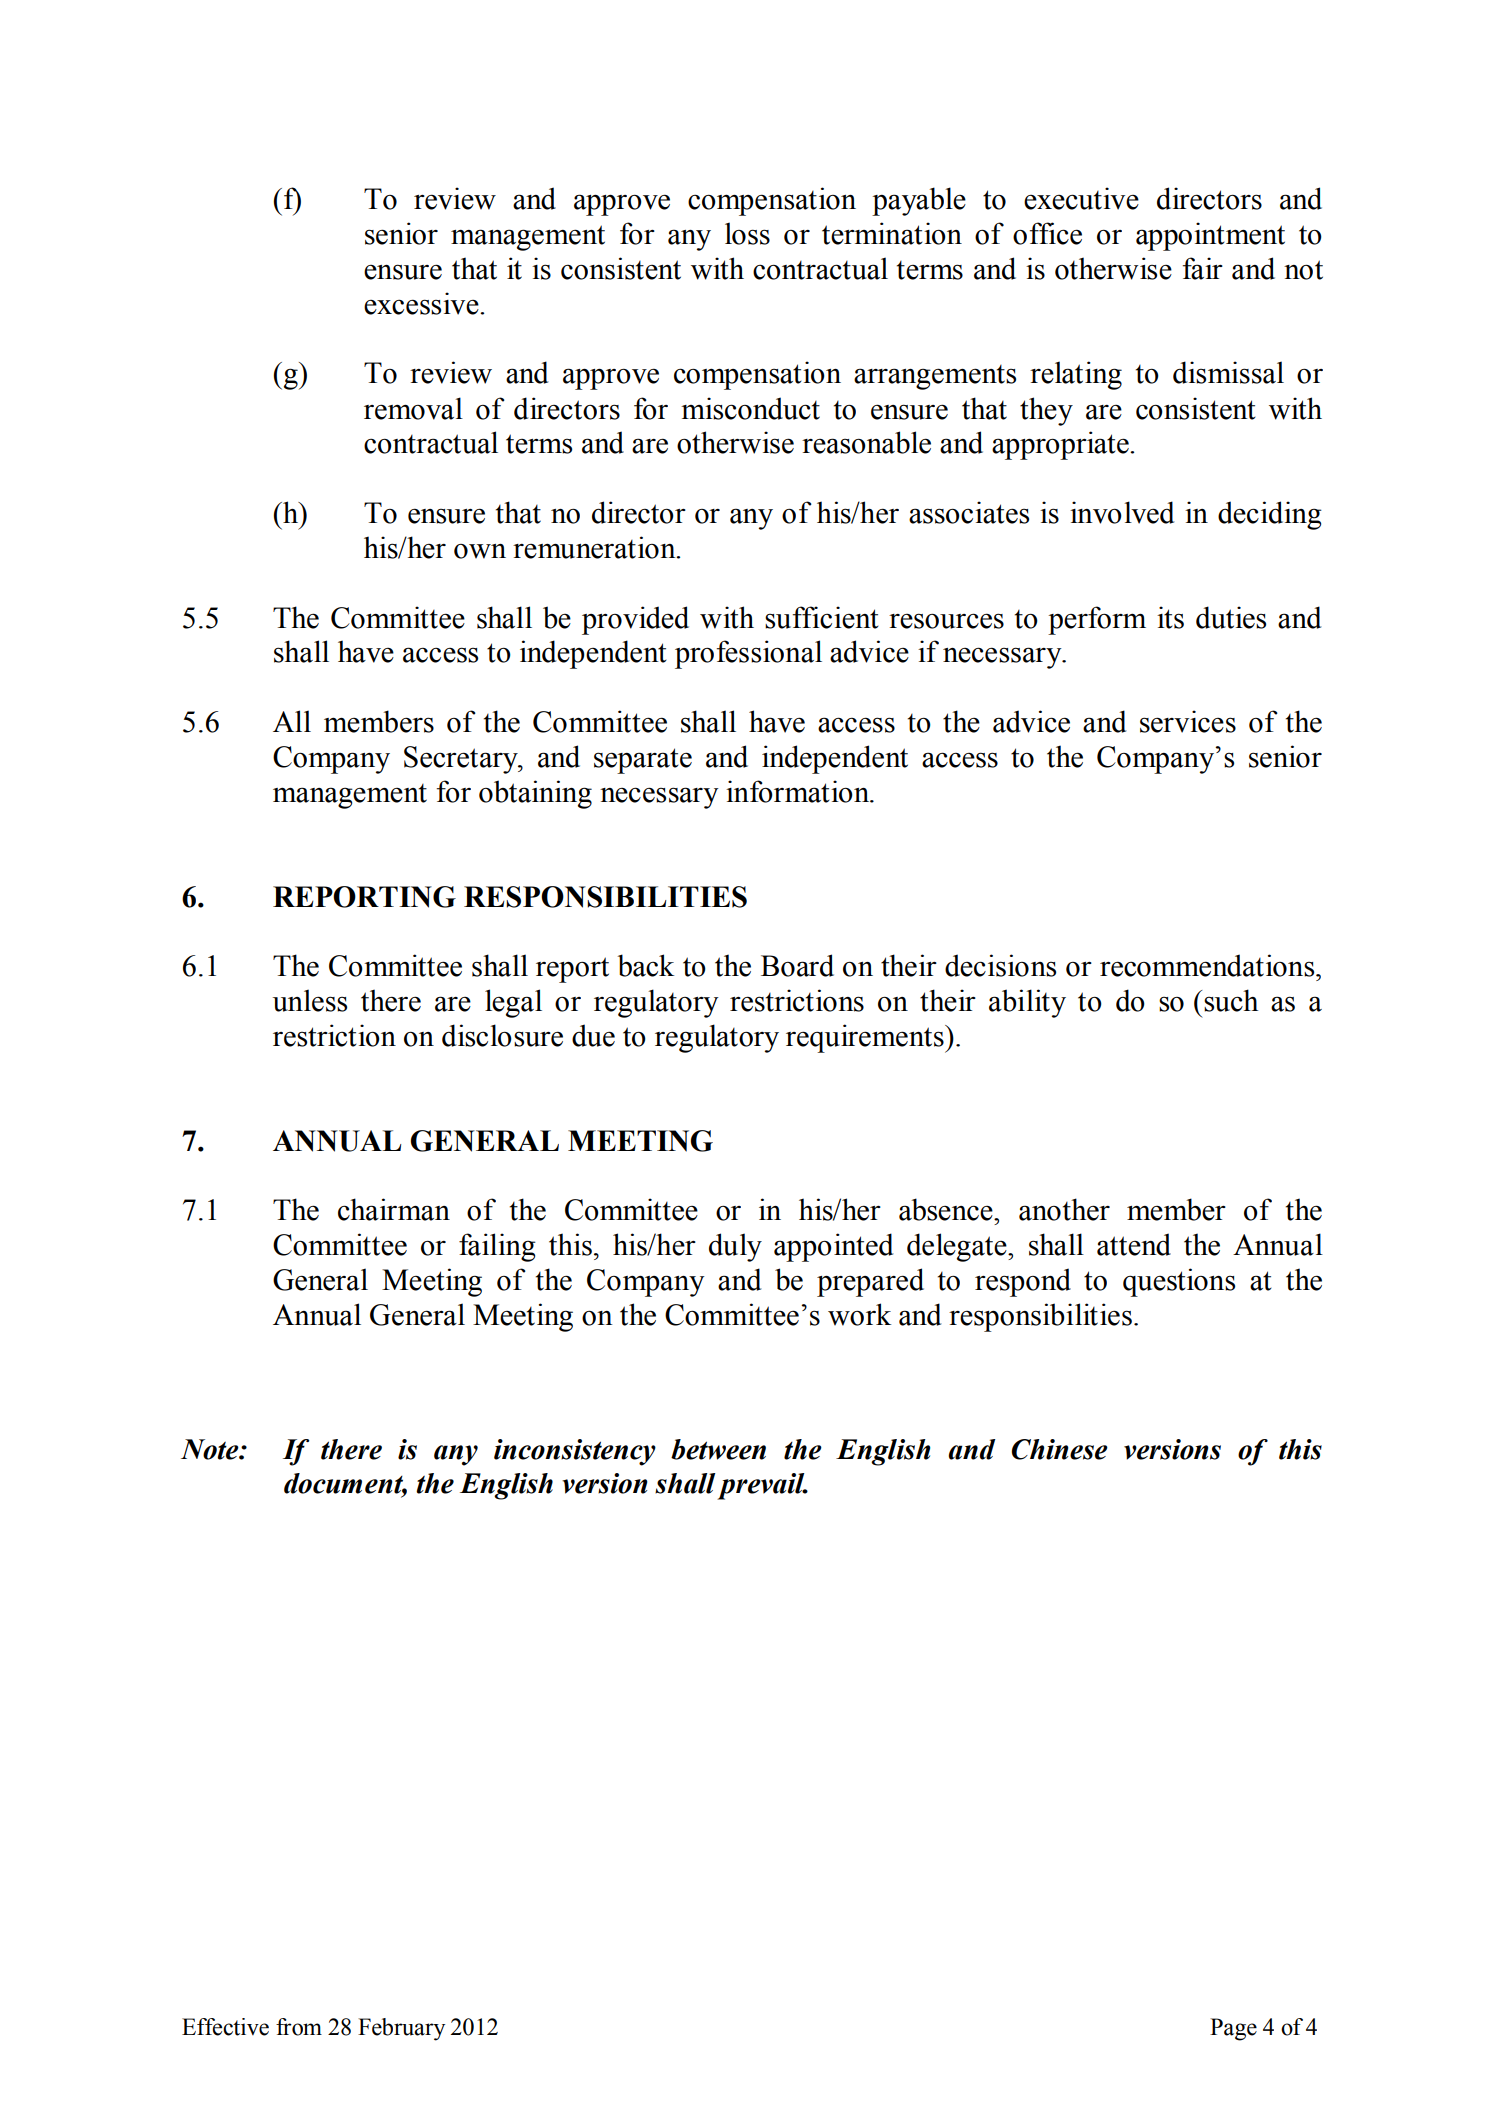 Image resolution: width=1503 pixels, height=2127 pixels. Describe the element at coordinates (480, 551) in the screenshot. I see `own` at that location.
